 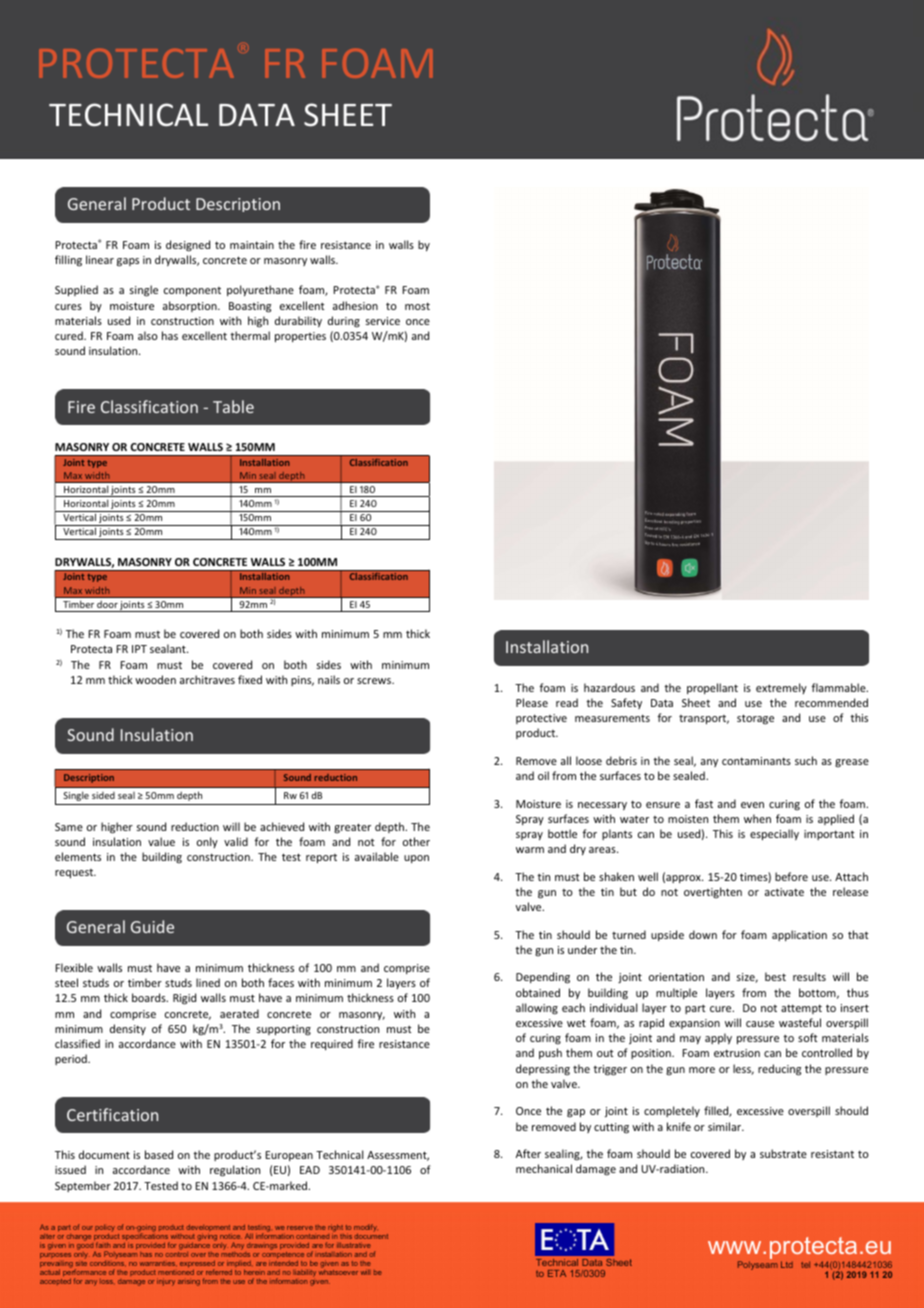 What do you see at coordinates (383, 321) in the document?
I see `service` at bounding box center [383, 321].
